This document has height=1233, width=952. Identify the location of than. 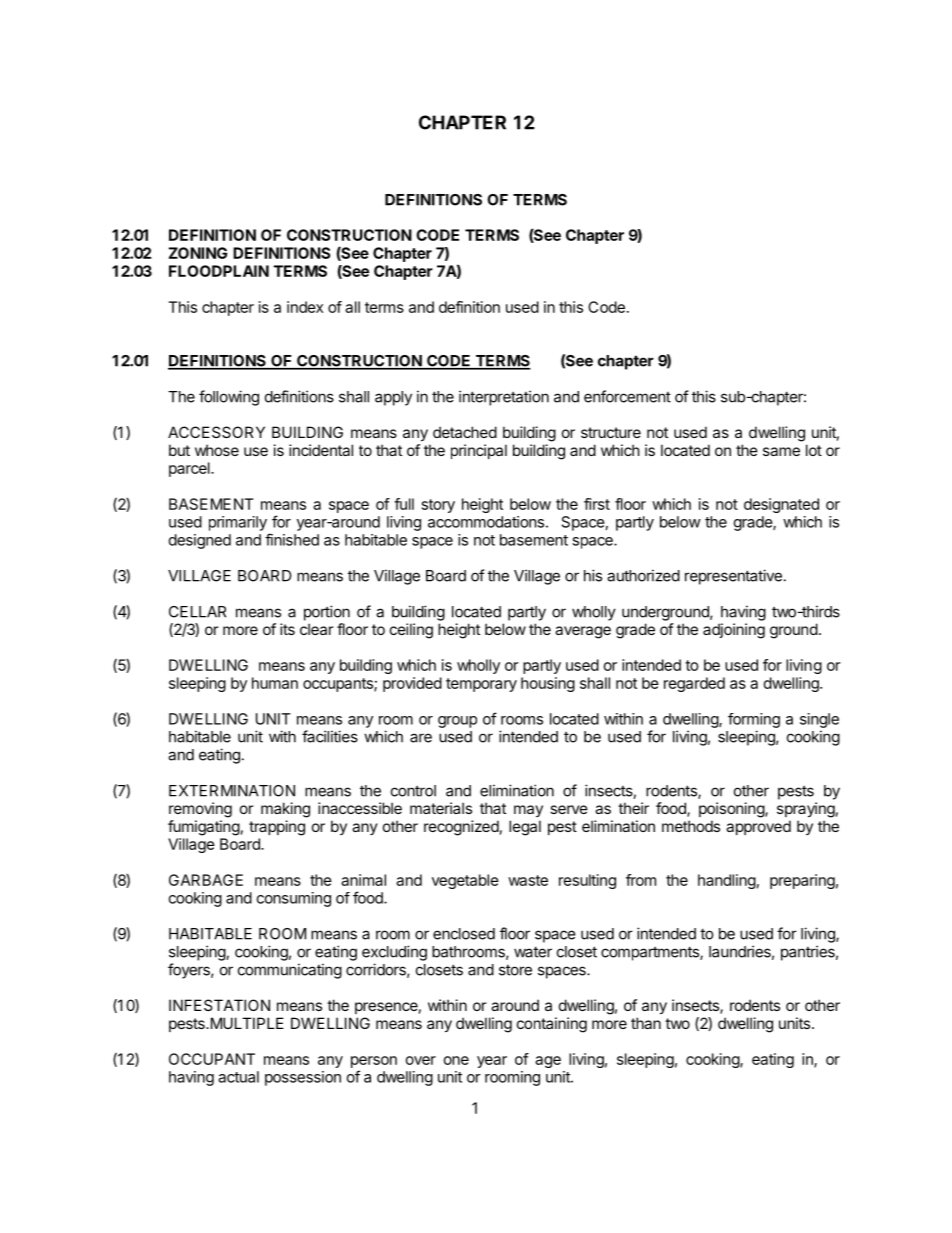
(646, 1023).
